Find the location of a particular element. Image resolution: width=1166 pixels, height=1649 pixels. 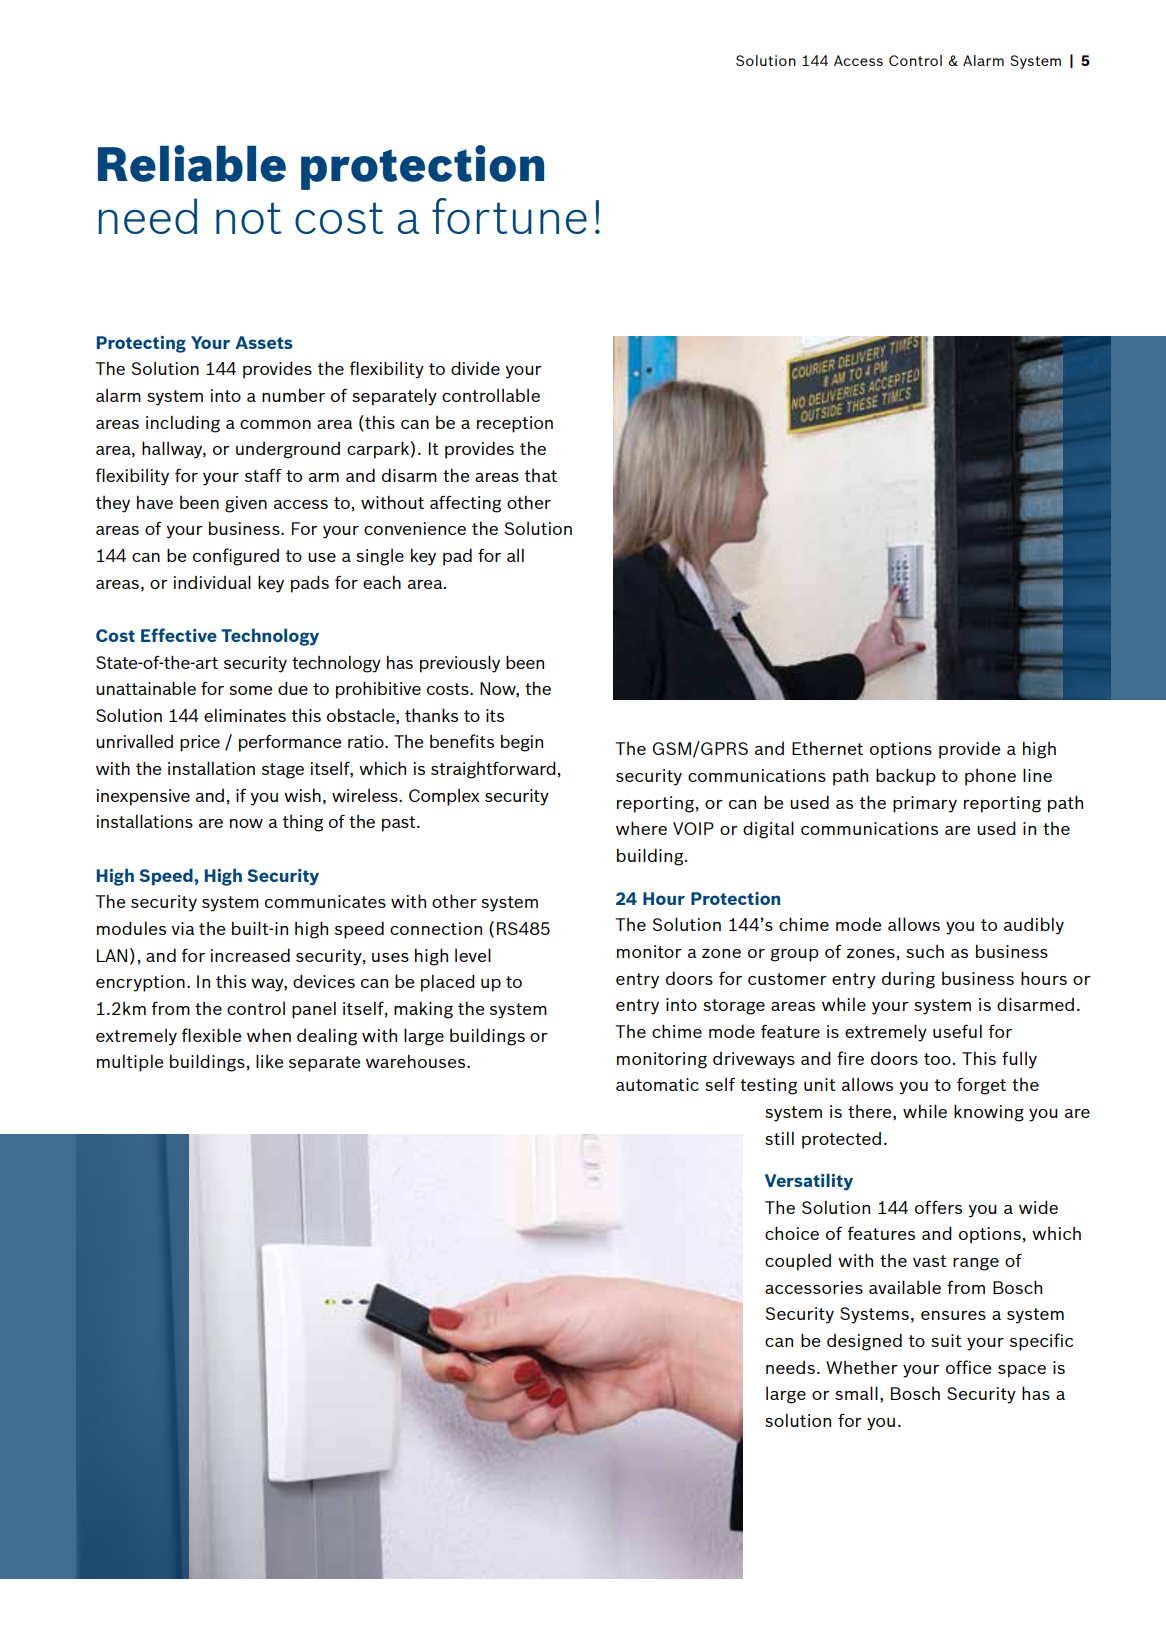

price is located at coordinates (200, 743).
